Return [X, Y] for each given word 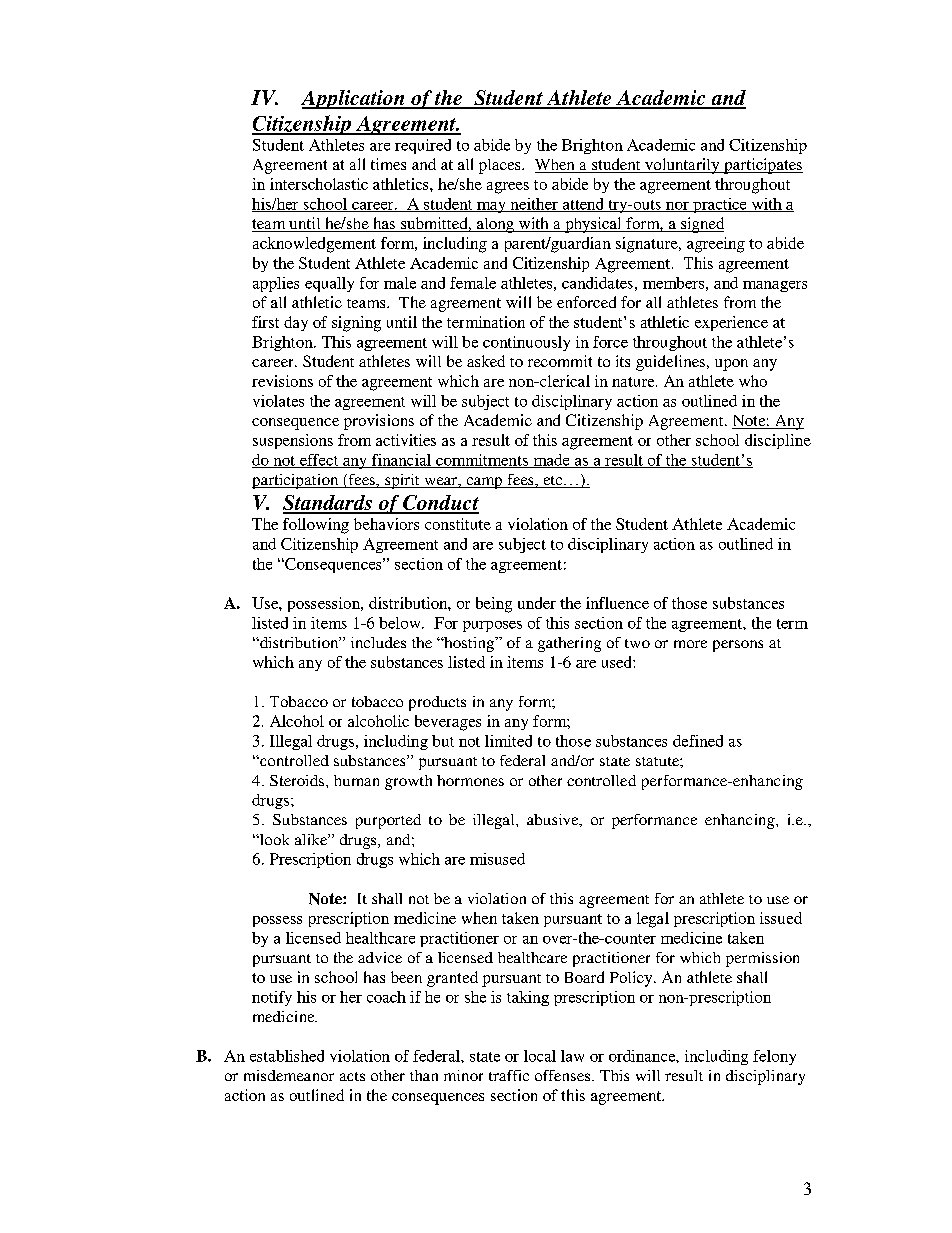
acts [352, 1076]
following [316, 526]
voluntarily [682, 166]
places [501, 166]
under [537, 603]
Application [354, 99]
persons [738, 646]
